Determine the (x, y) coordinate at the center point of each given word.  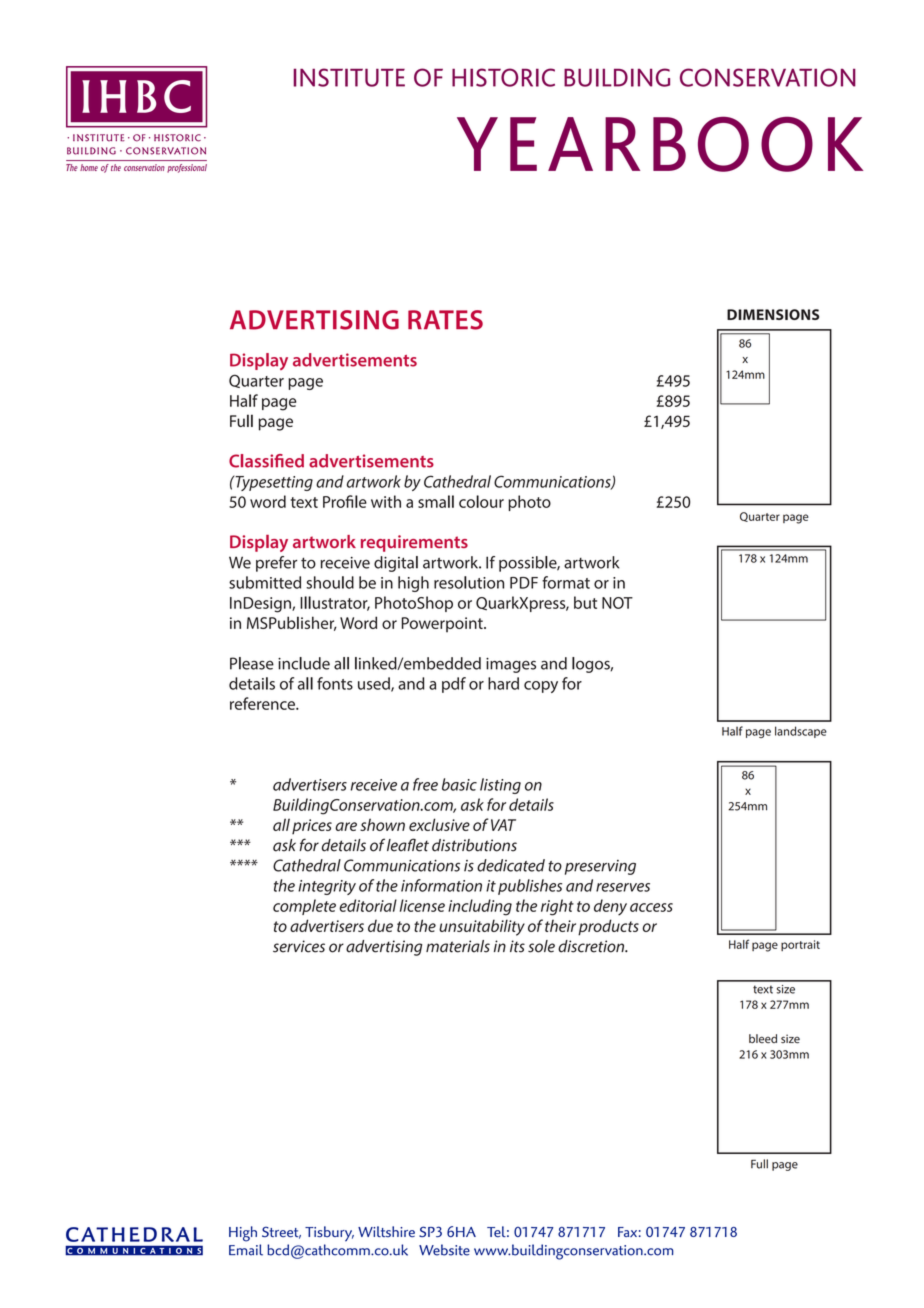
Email (246, 1250)
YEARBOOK (660, 144)
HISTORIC (503, 77)
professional (187, 168)
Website (444, 1250)
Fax (627, 1232)
